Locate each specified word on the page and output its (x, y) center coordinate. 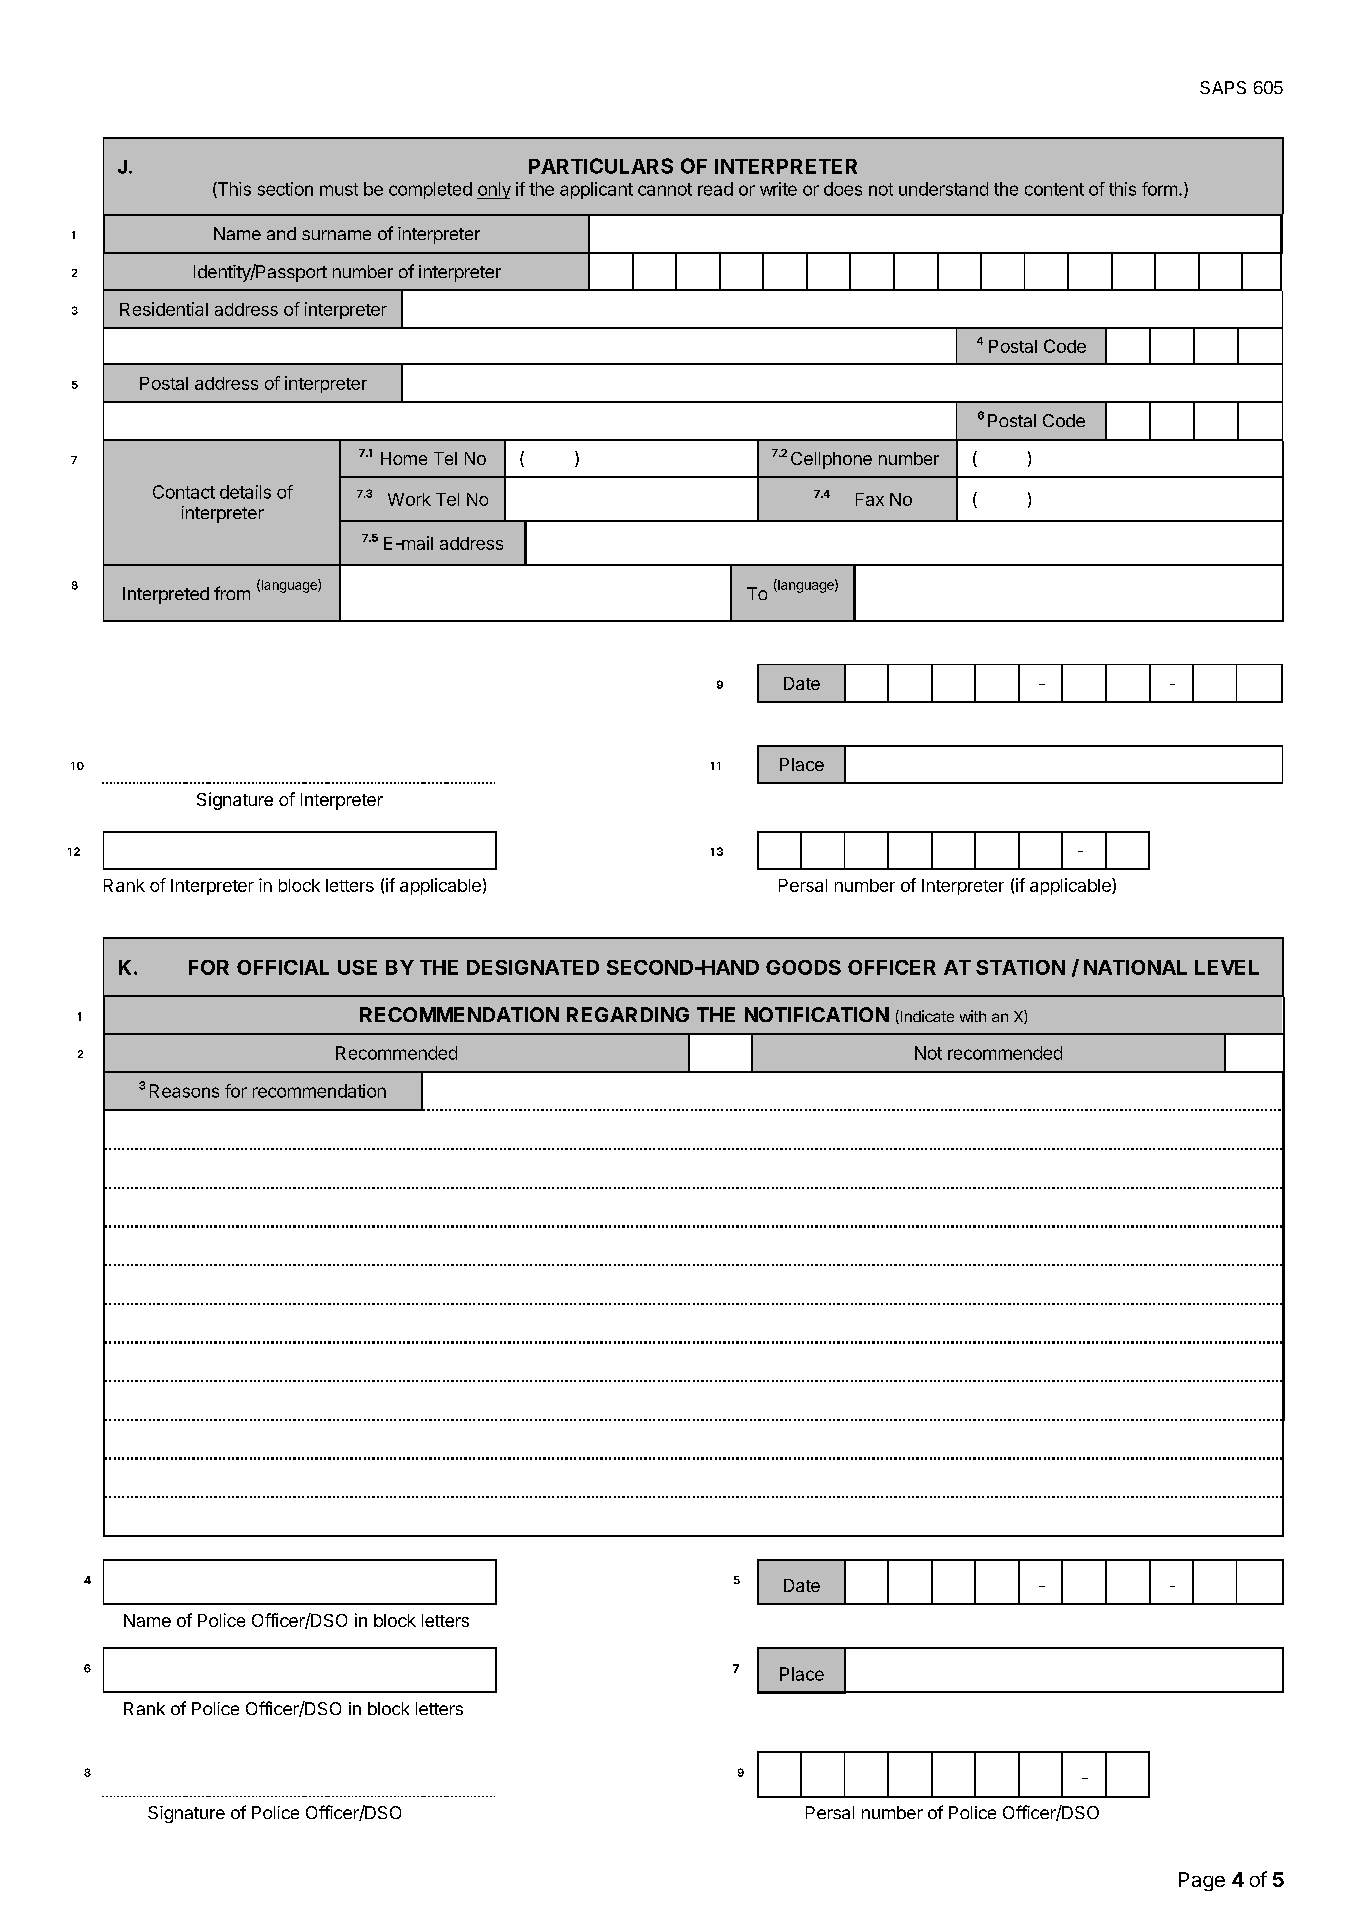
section (285, 189)
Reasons (184, 1091)
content (1054, 189)
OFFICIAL (283, 967)
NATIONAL (1135, 967)
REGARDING (628, 1014)
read (715, 189)
